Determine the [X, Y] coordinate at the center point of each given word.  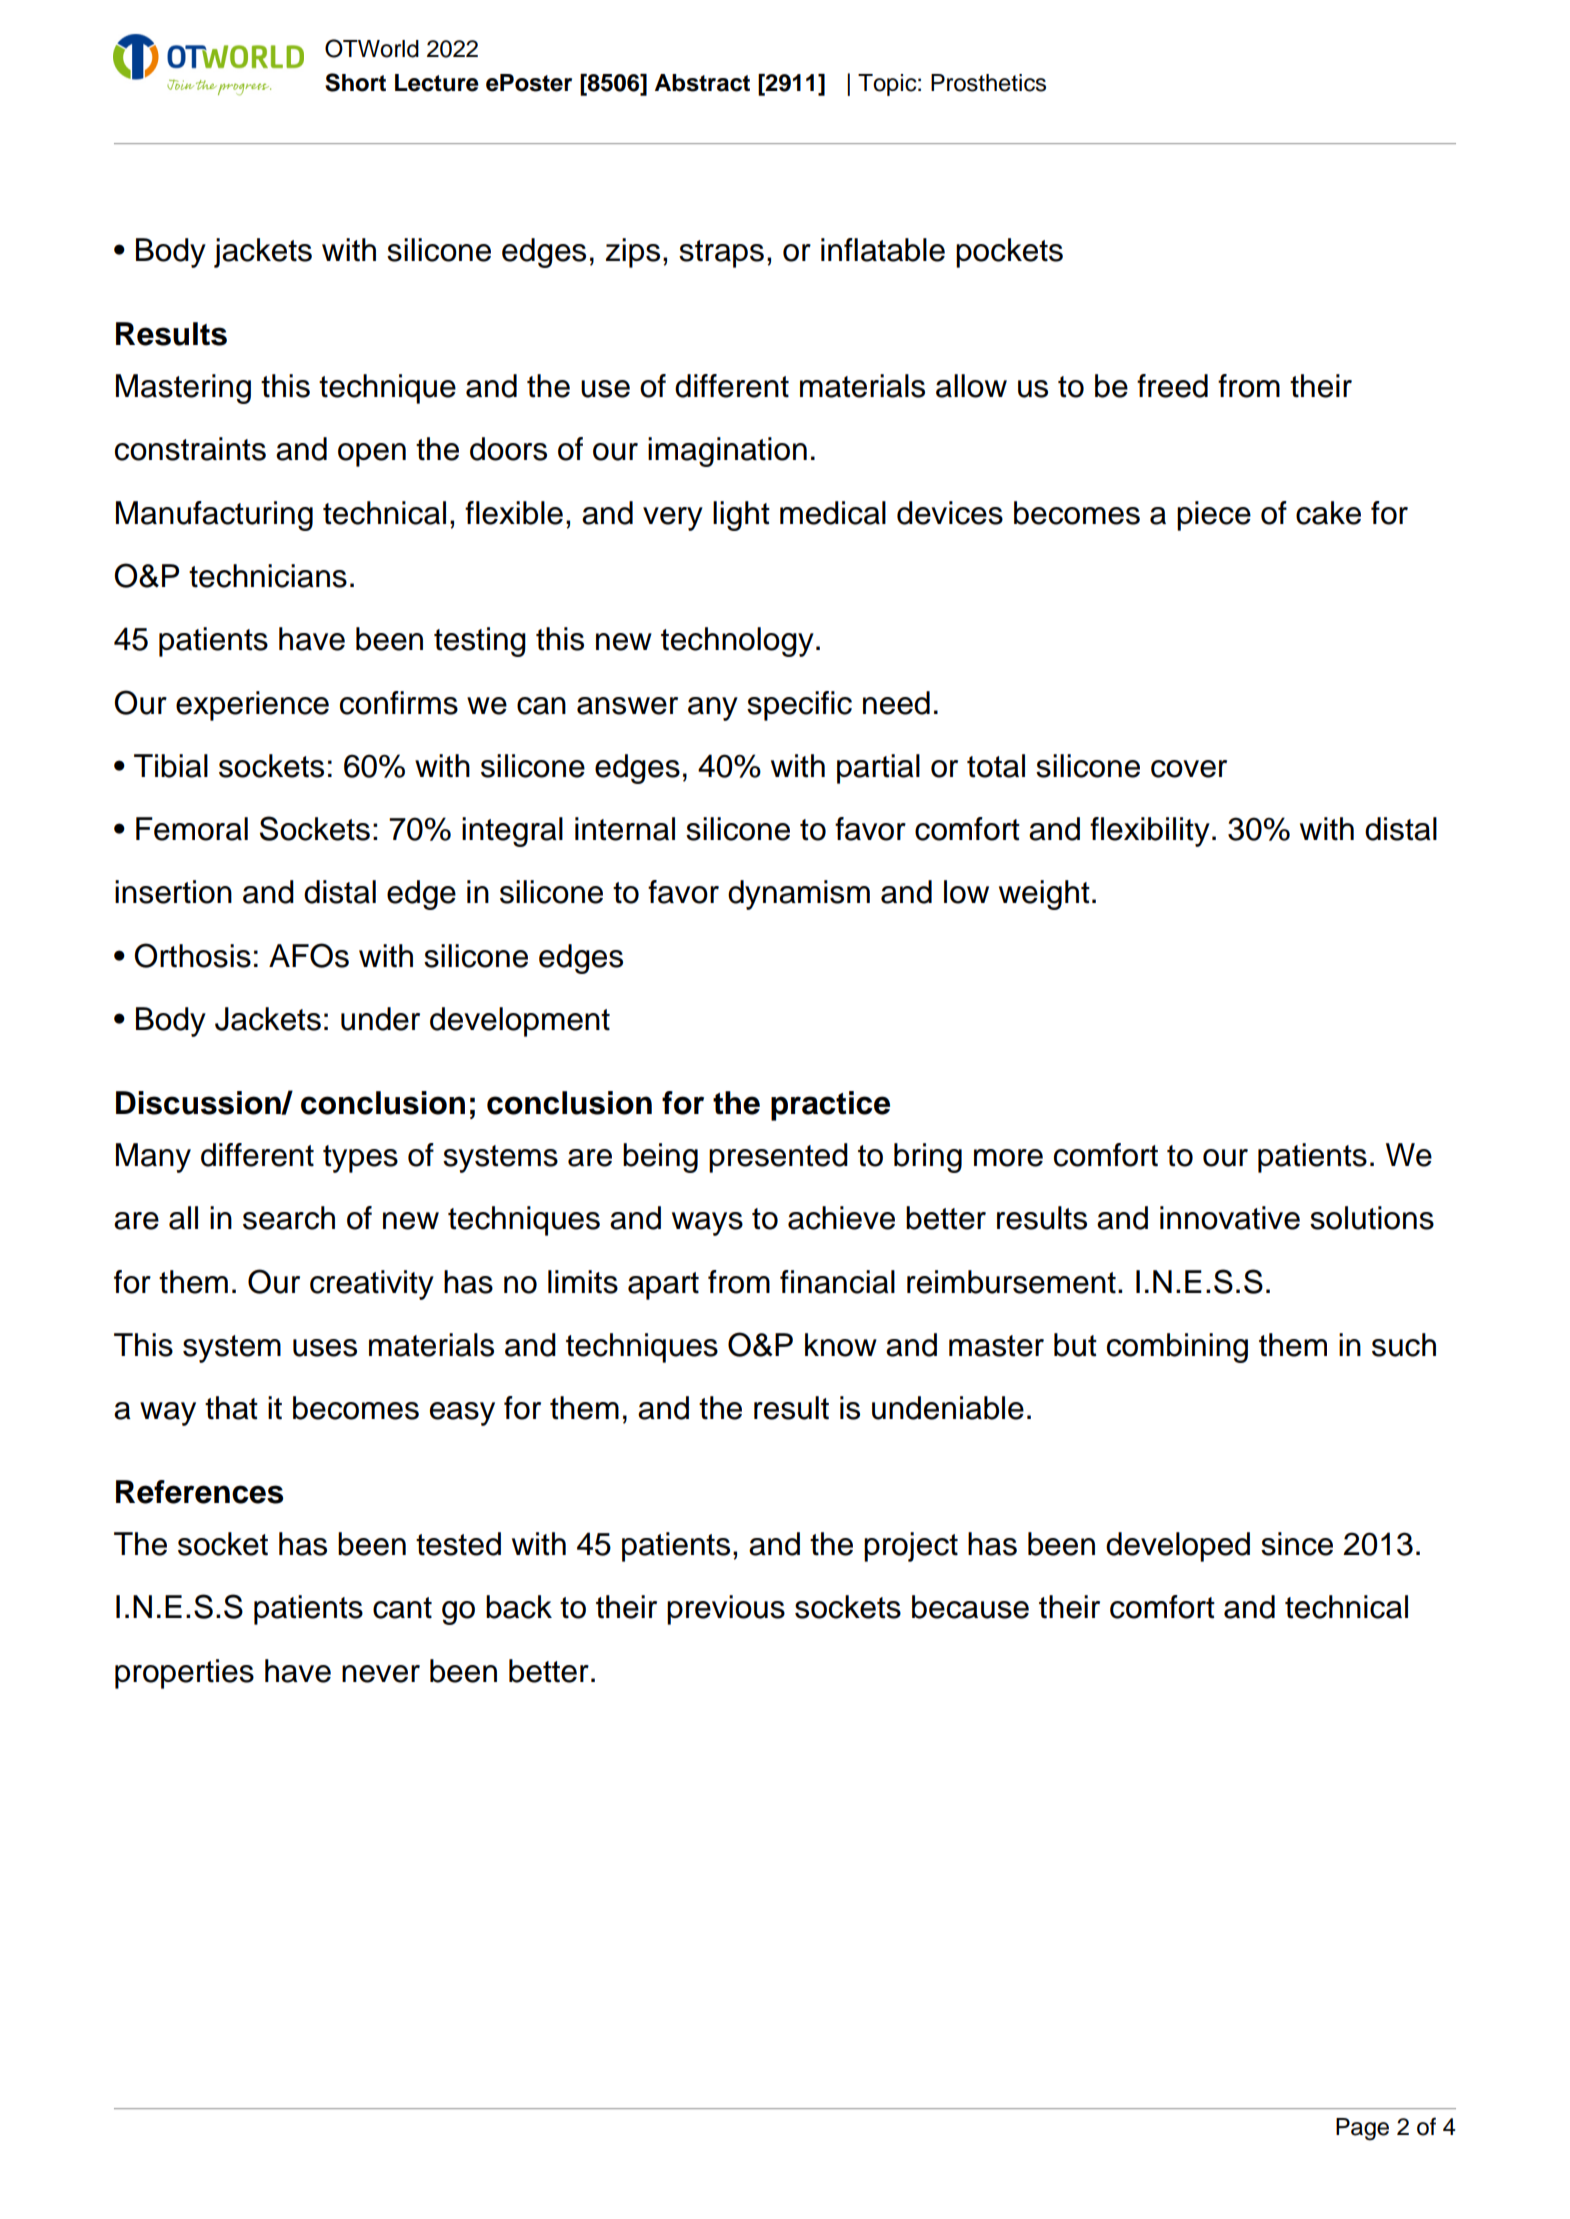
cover [1189, 769]
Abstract [702, 83]
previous [726, 1610]
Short [355, 82]
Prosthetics [988, 83]
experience [252, 706]
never [381, 1674]
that [231, 1408]
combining [1177, 1348]
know [841, 1345]
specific [799, 706]
